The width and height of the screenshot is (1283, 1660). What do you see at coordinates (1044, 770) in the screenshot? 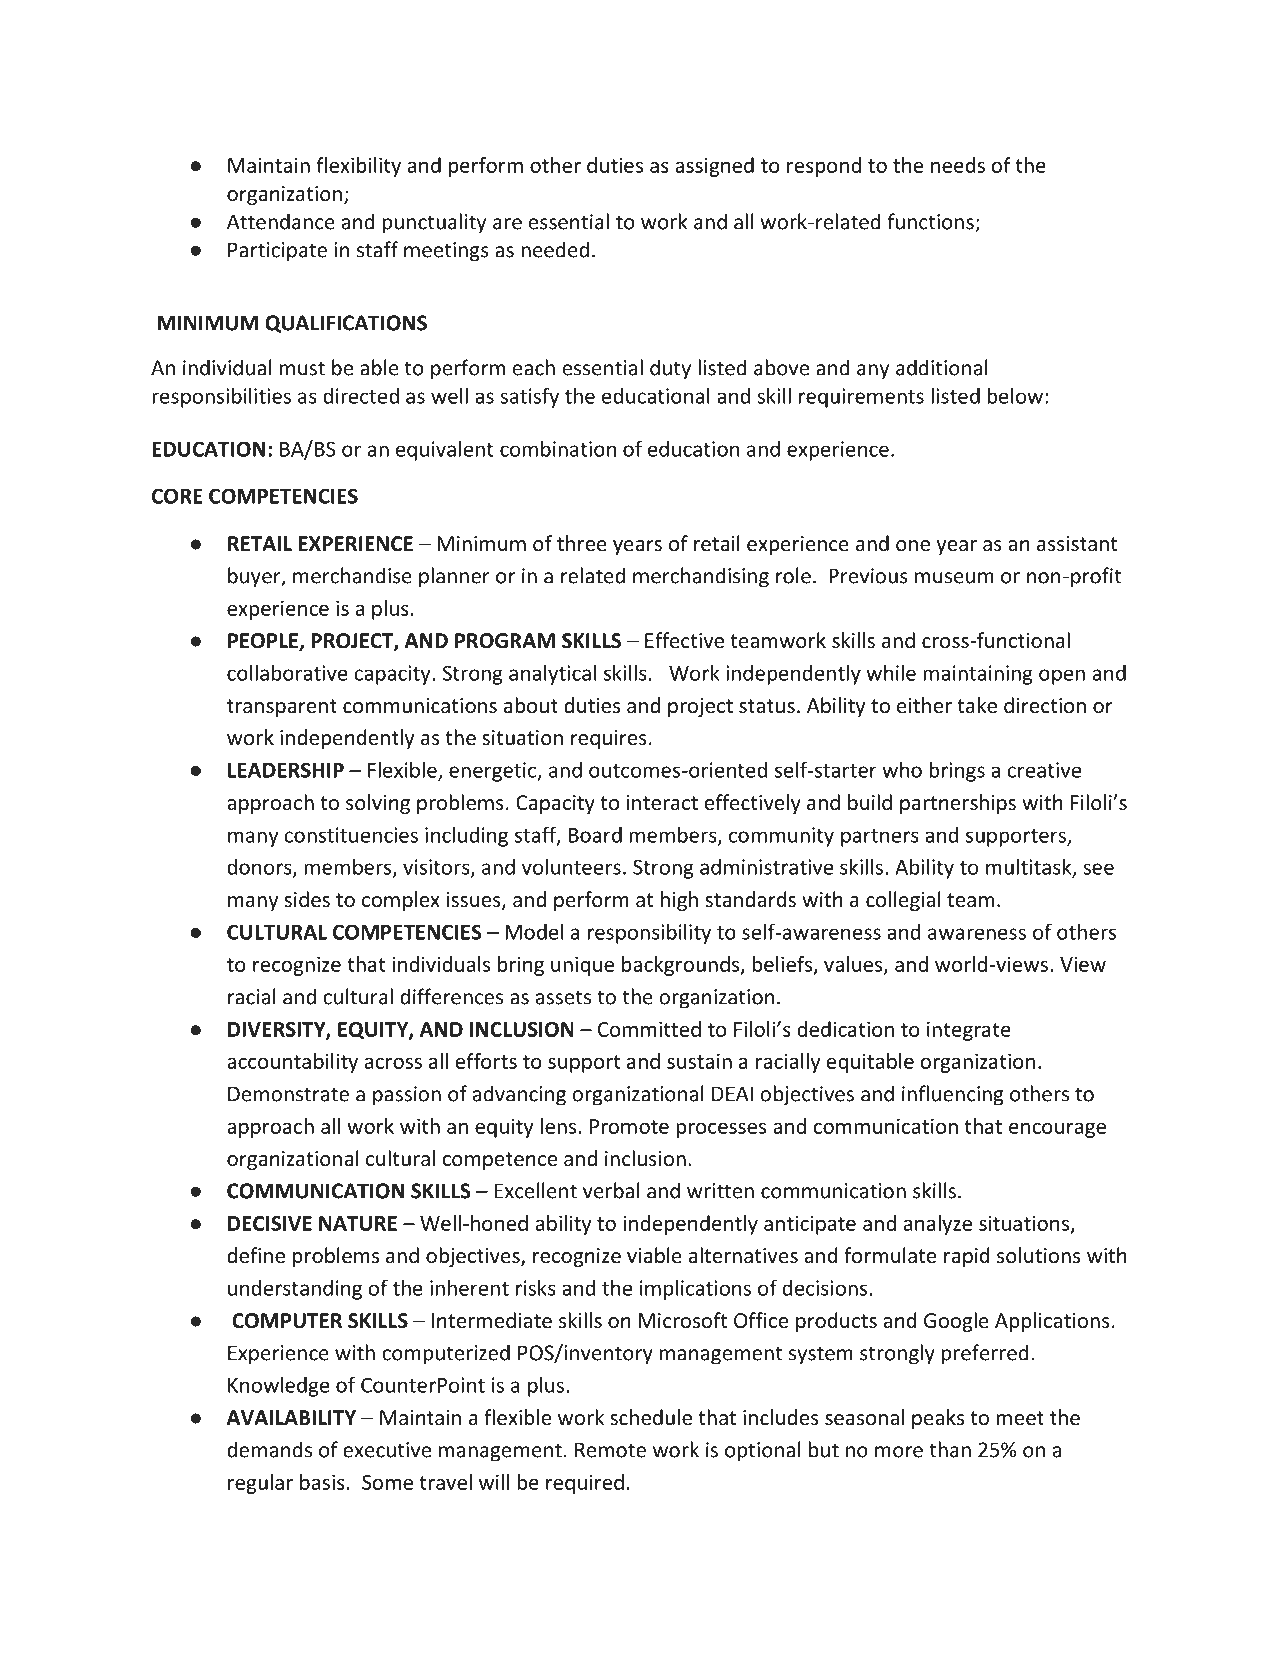
I see `creative` at bounding box center [1044, 770].
